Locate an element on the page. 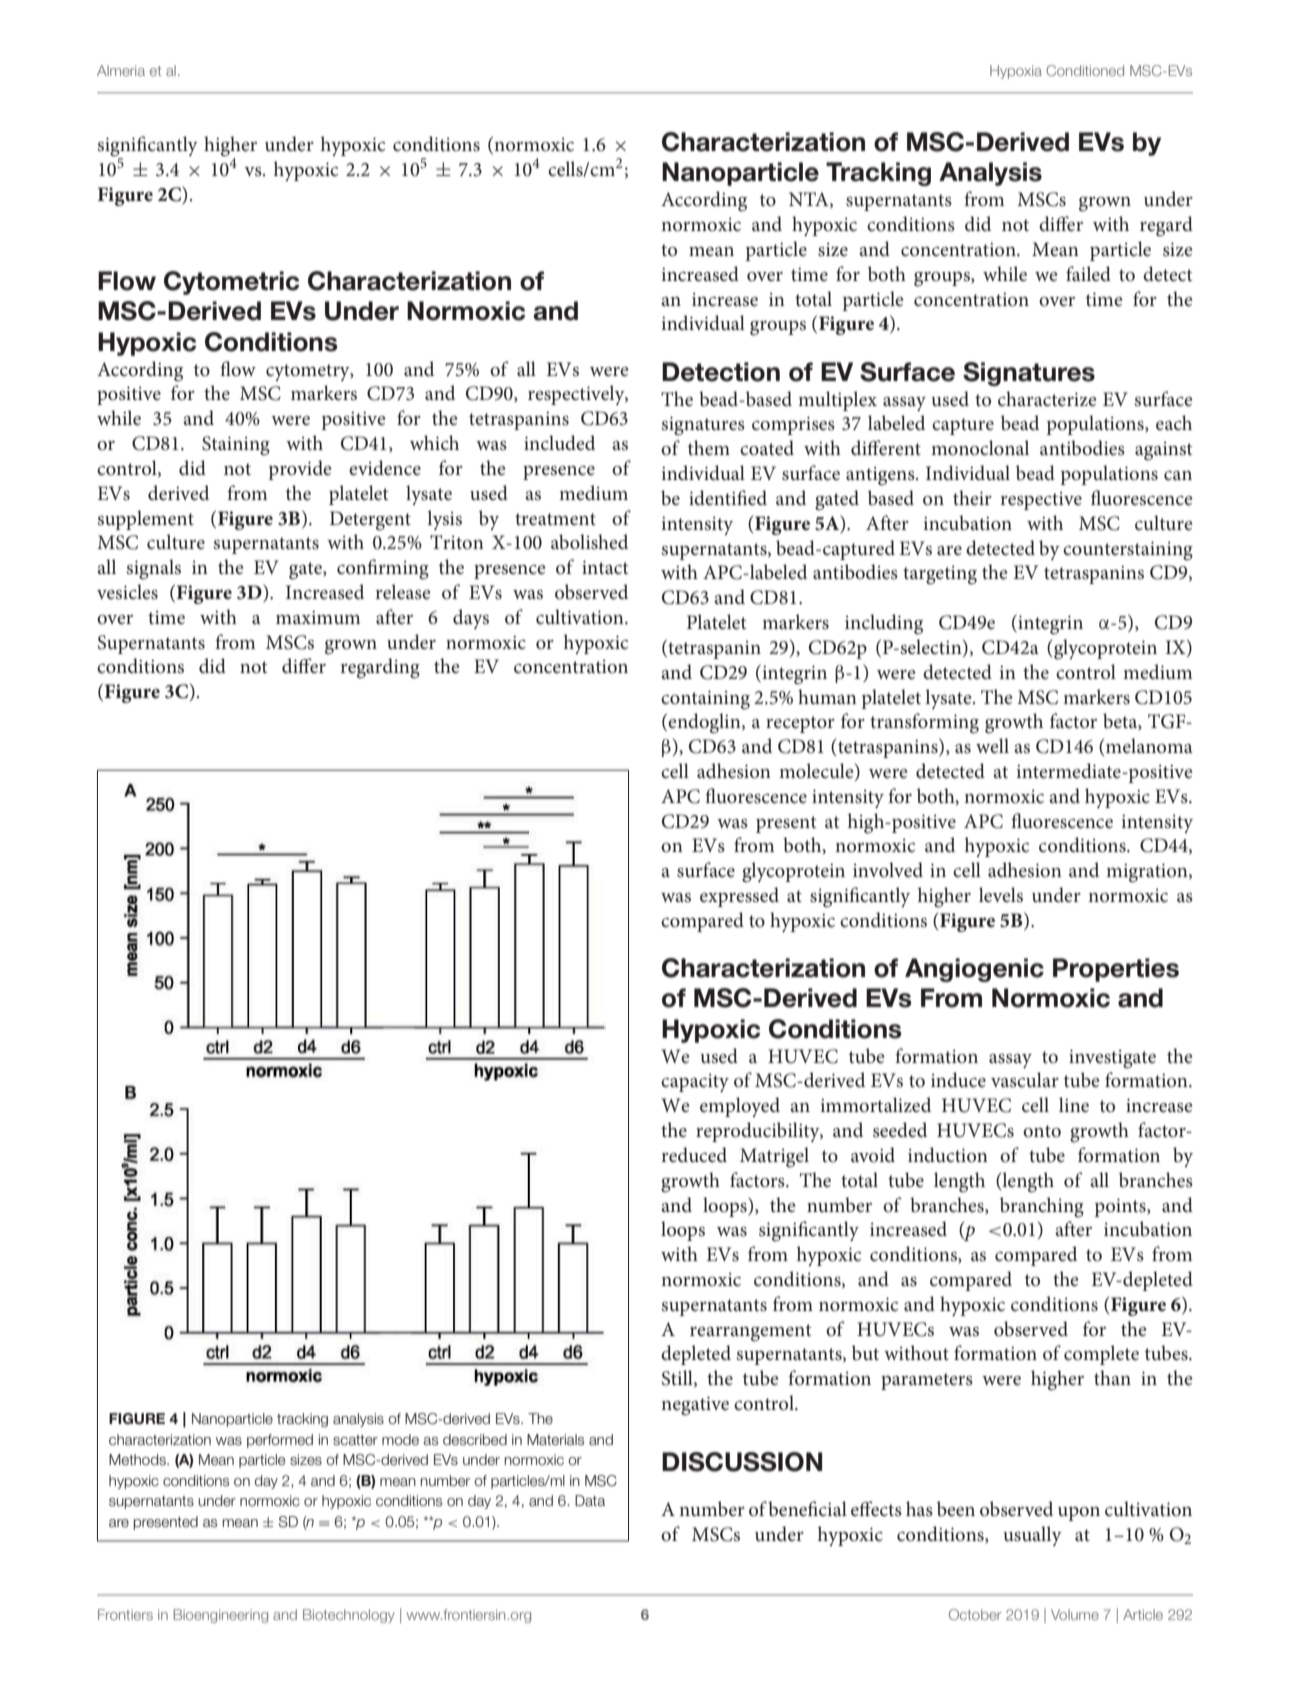 This document has width=1290, height=1689. Data is located at coordinates (590, 1500).
